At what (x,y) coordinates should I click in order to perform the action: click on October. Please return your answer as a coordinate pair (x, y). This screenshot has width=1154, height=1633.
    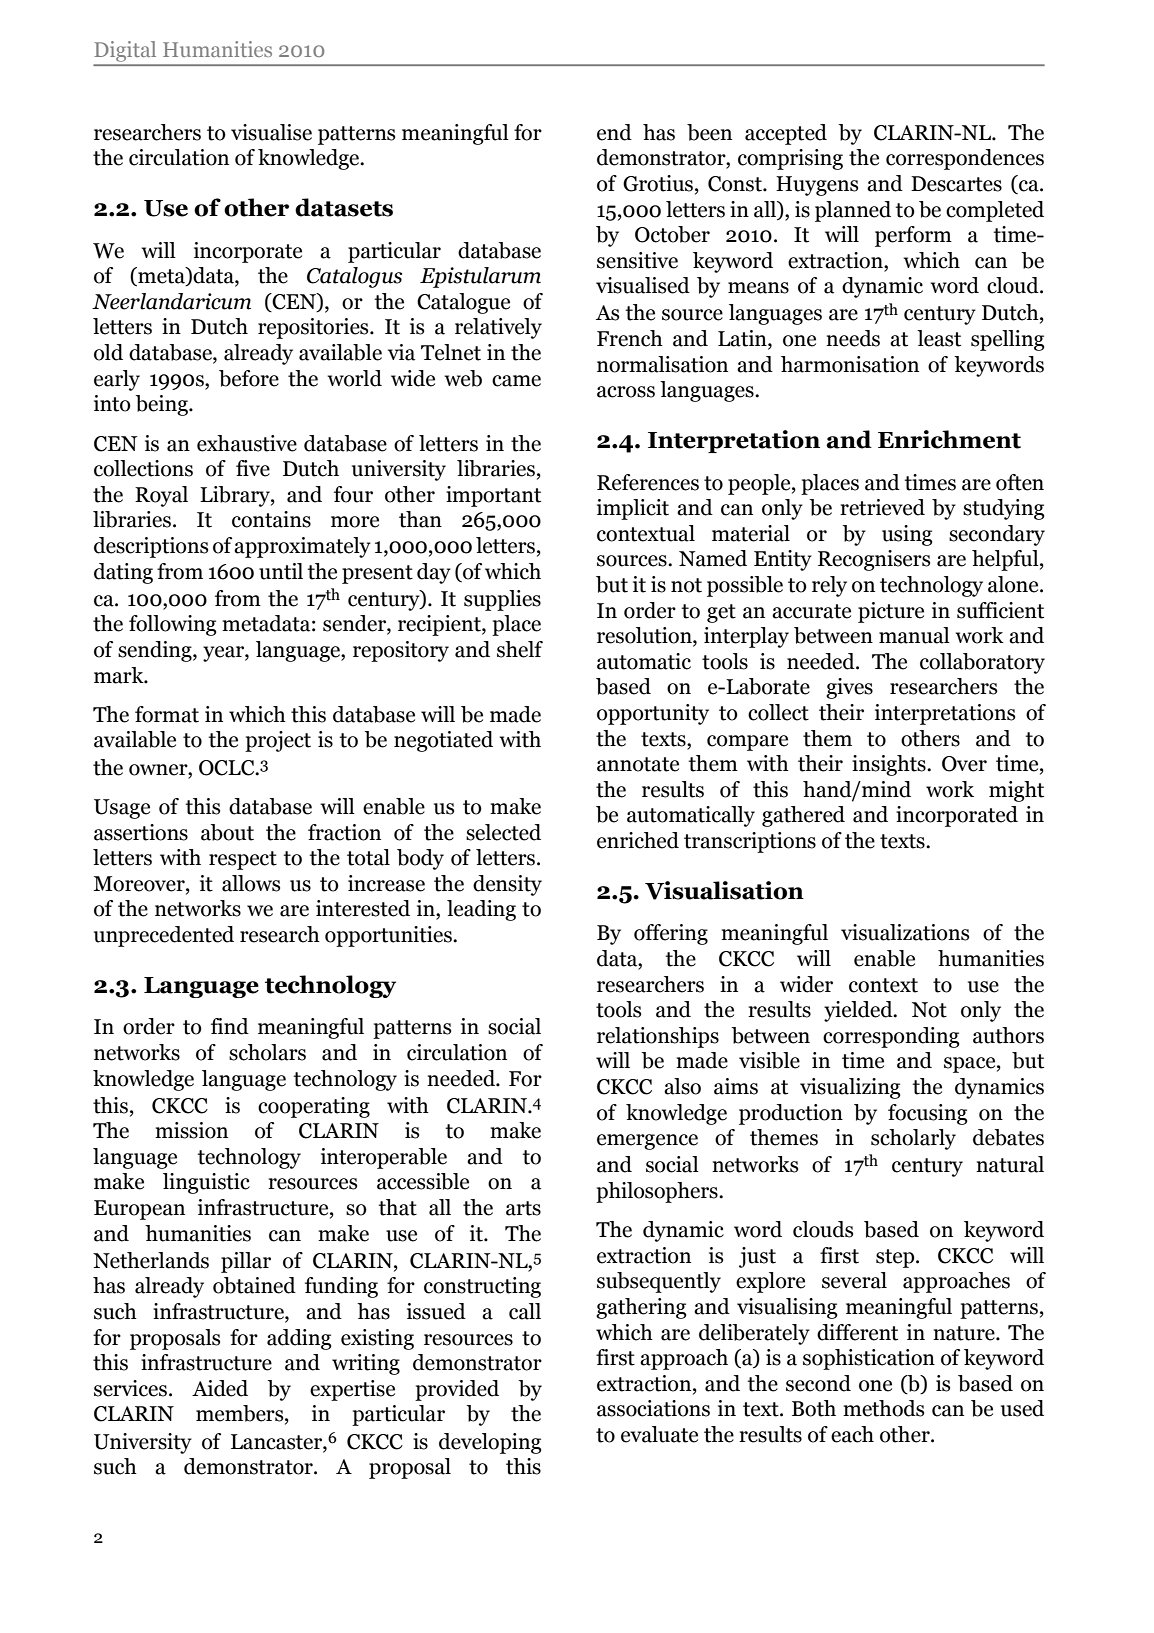
    Looking at the image, I should click on (672, 234).
